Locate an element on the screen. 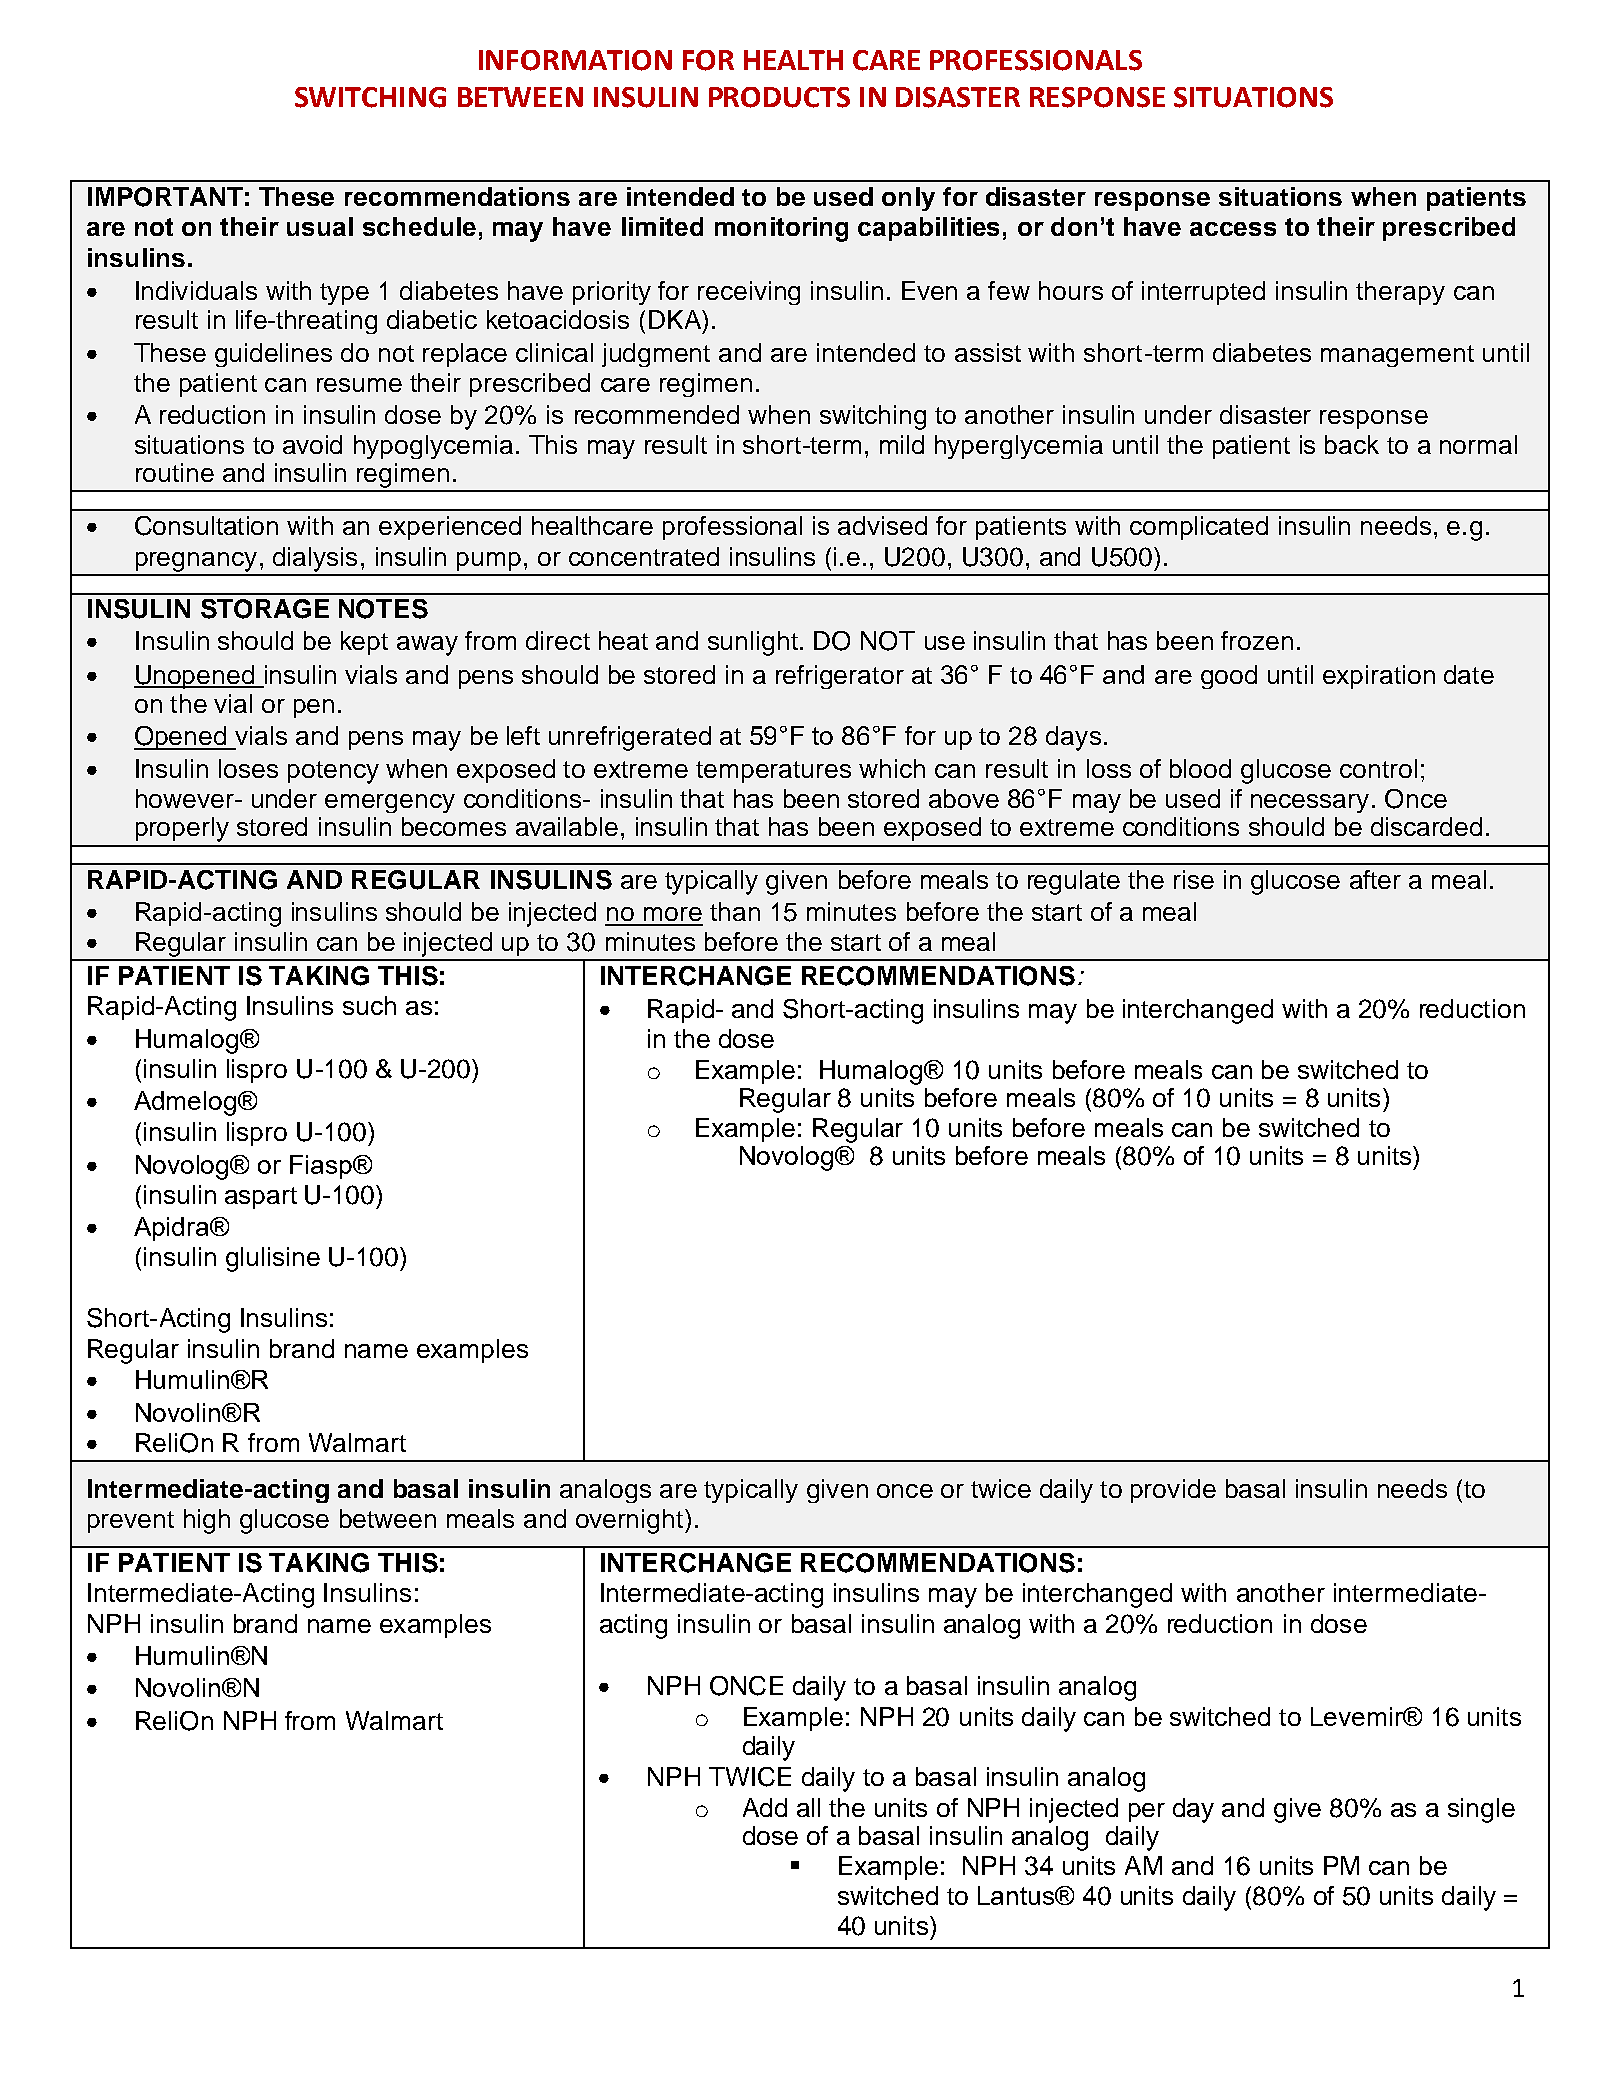 Image resolution: width=1620 pixels, height=2096 pixels. such is located at coordinates (369, 1005).
